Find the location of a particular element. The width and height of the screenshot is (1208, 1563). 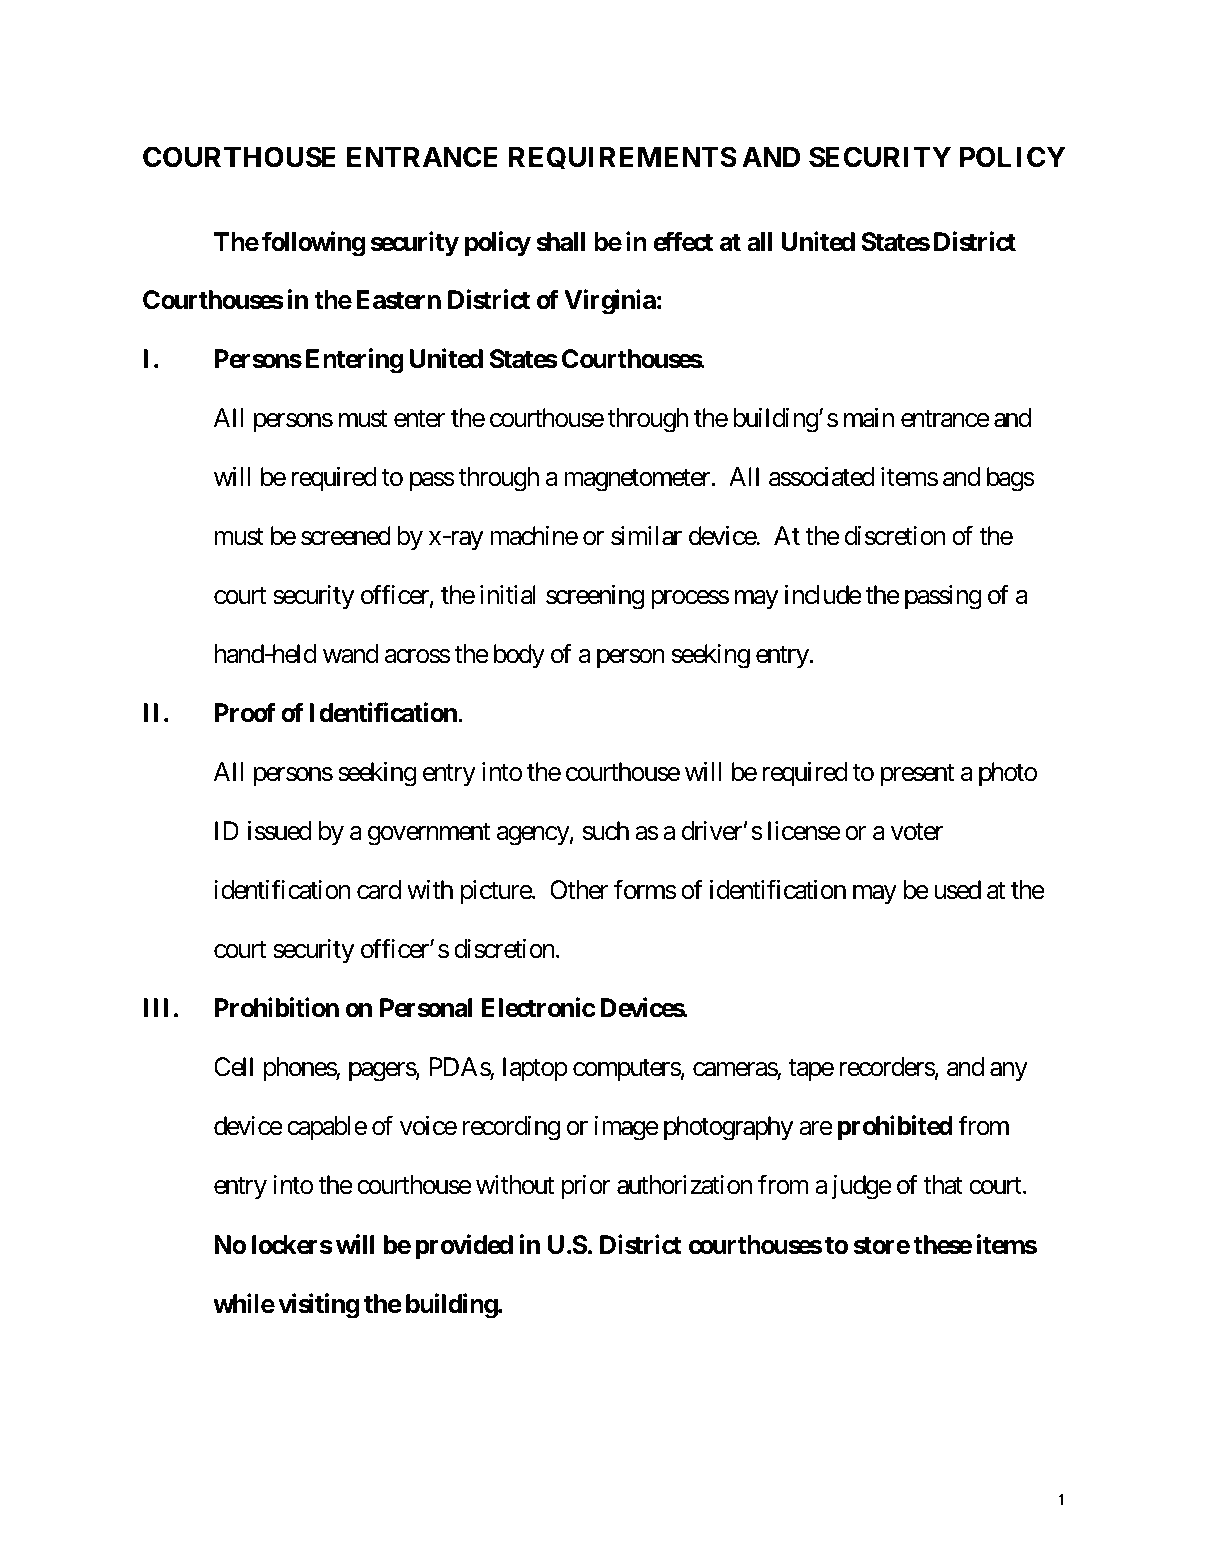

Prohibition is located at coordinates (276, 1007).
